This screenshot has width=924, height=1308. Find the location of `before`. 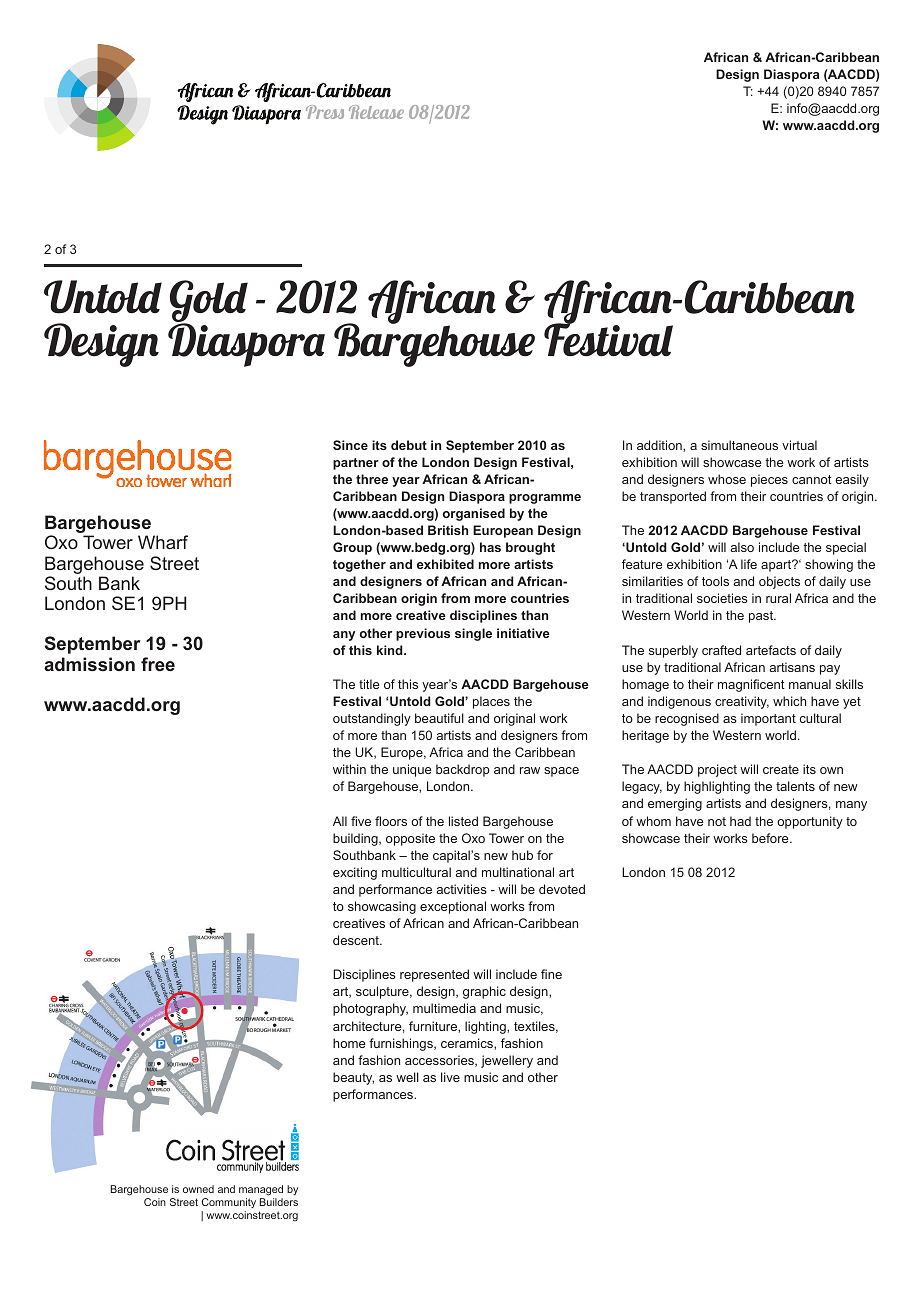

before is located at coordinates (771, 838).
